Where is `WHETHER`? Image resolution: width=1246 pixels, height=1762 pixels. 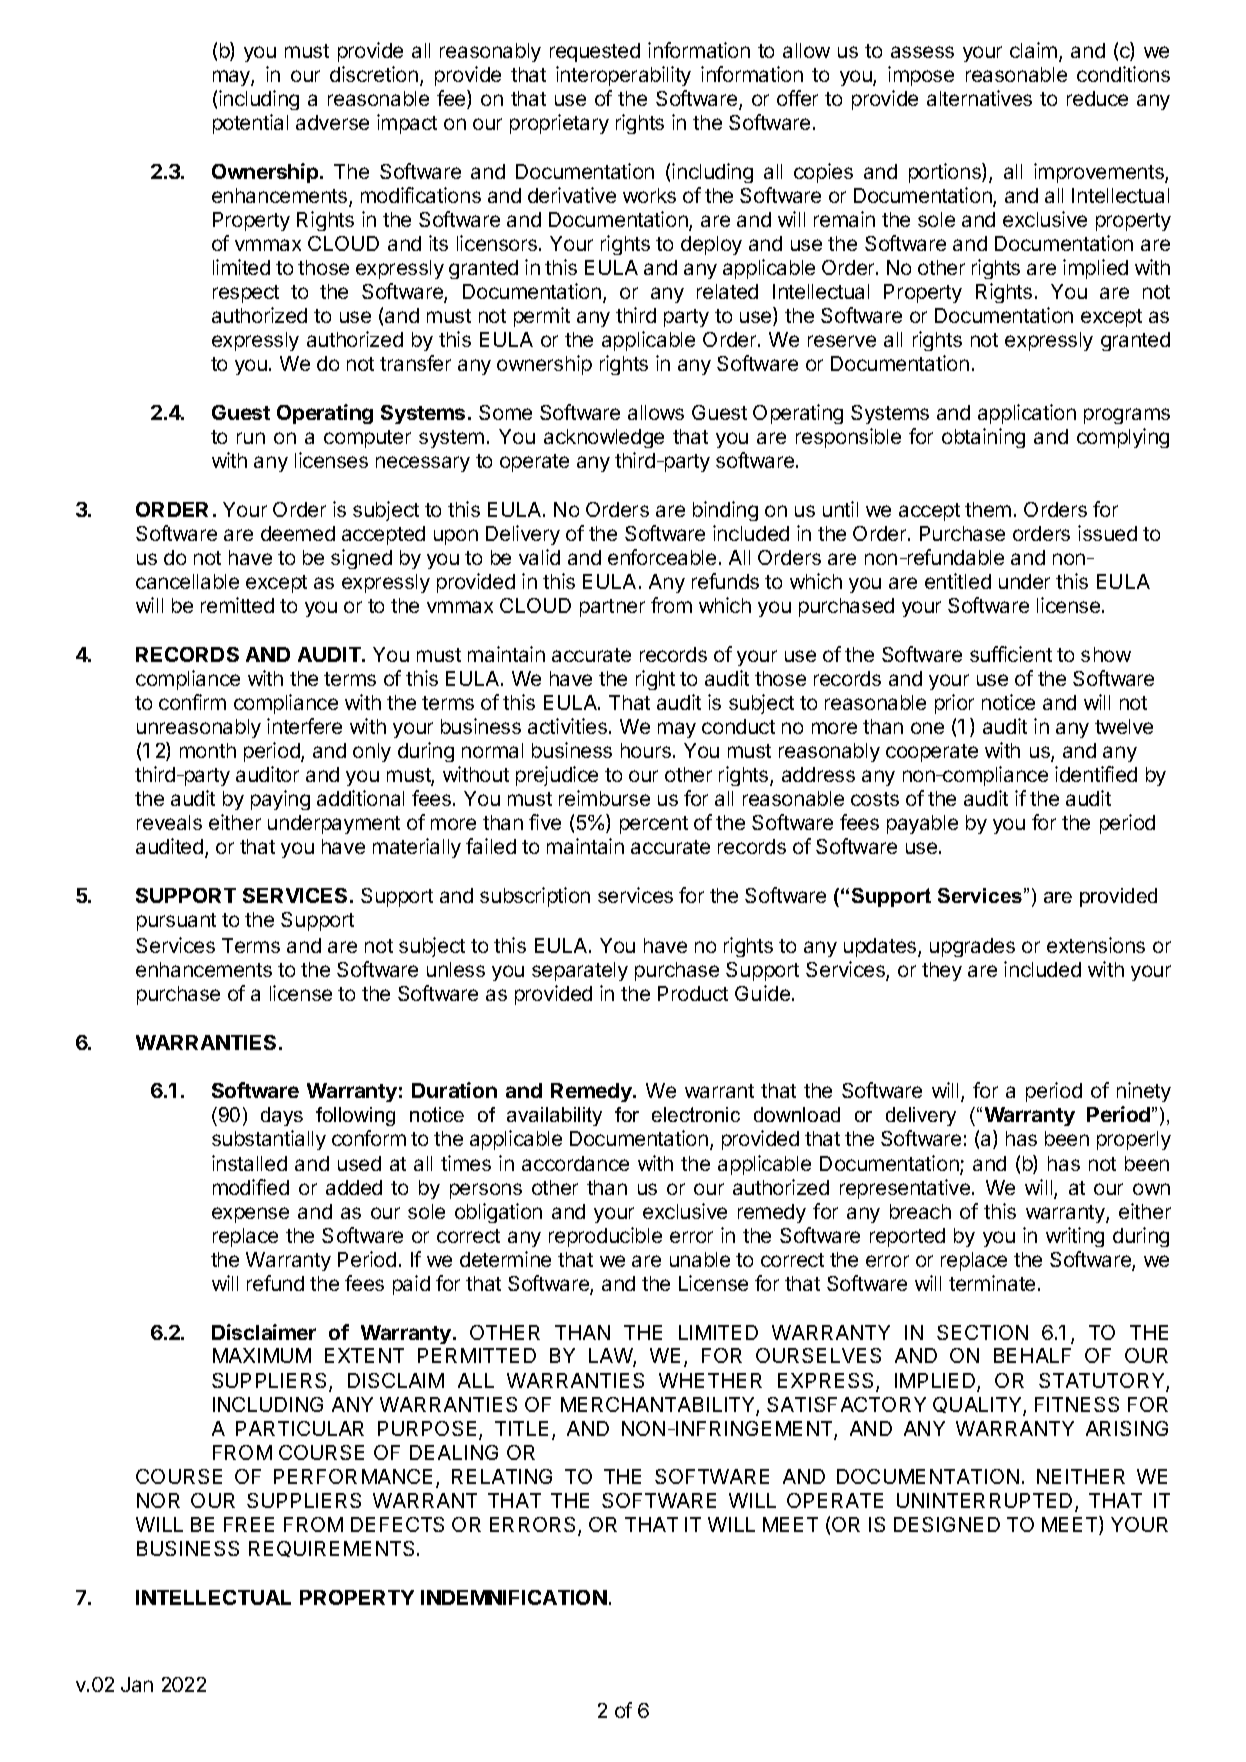 WHETHER is located at coordinates (710, 1380).
